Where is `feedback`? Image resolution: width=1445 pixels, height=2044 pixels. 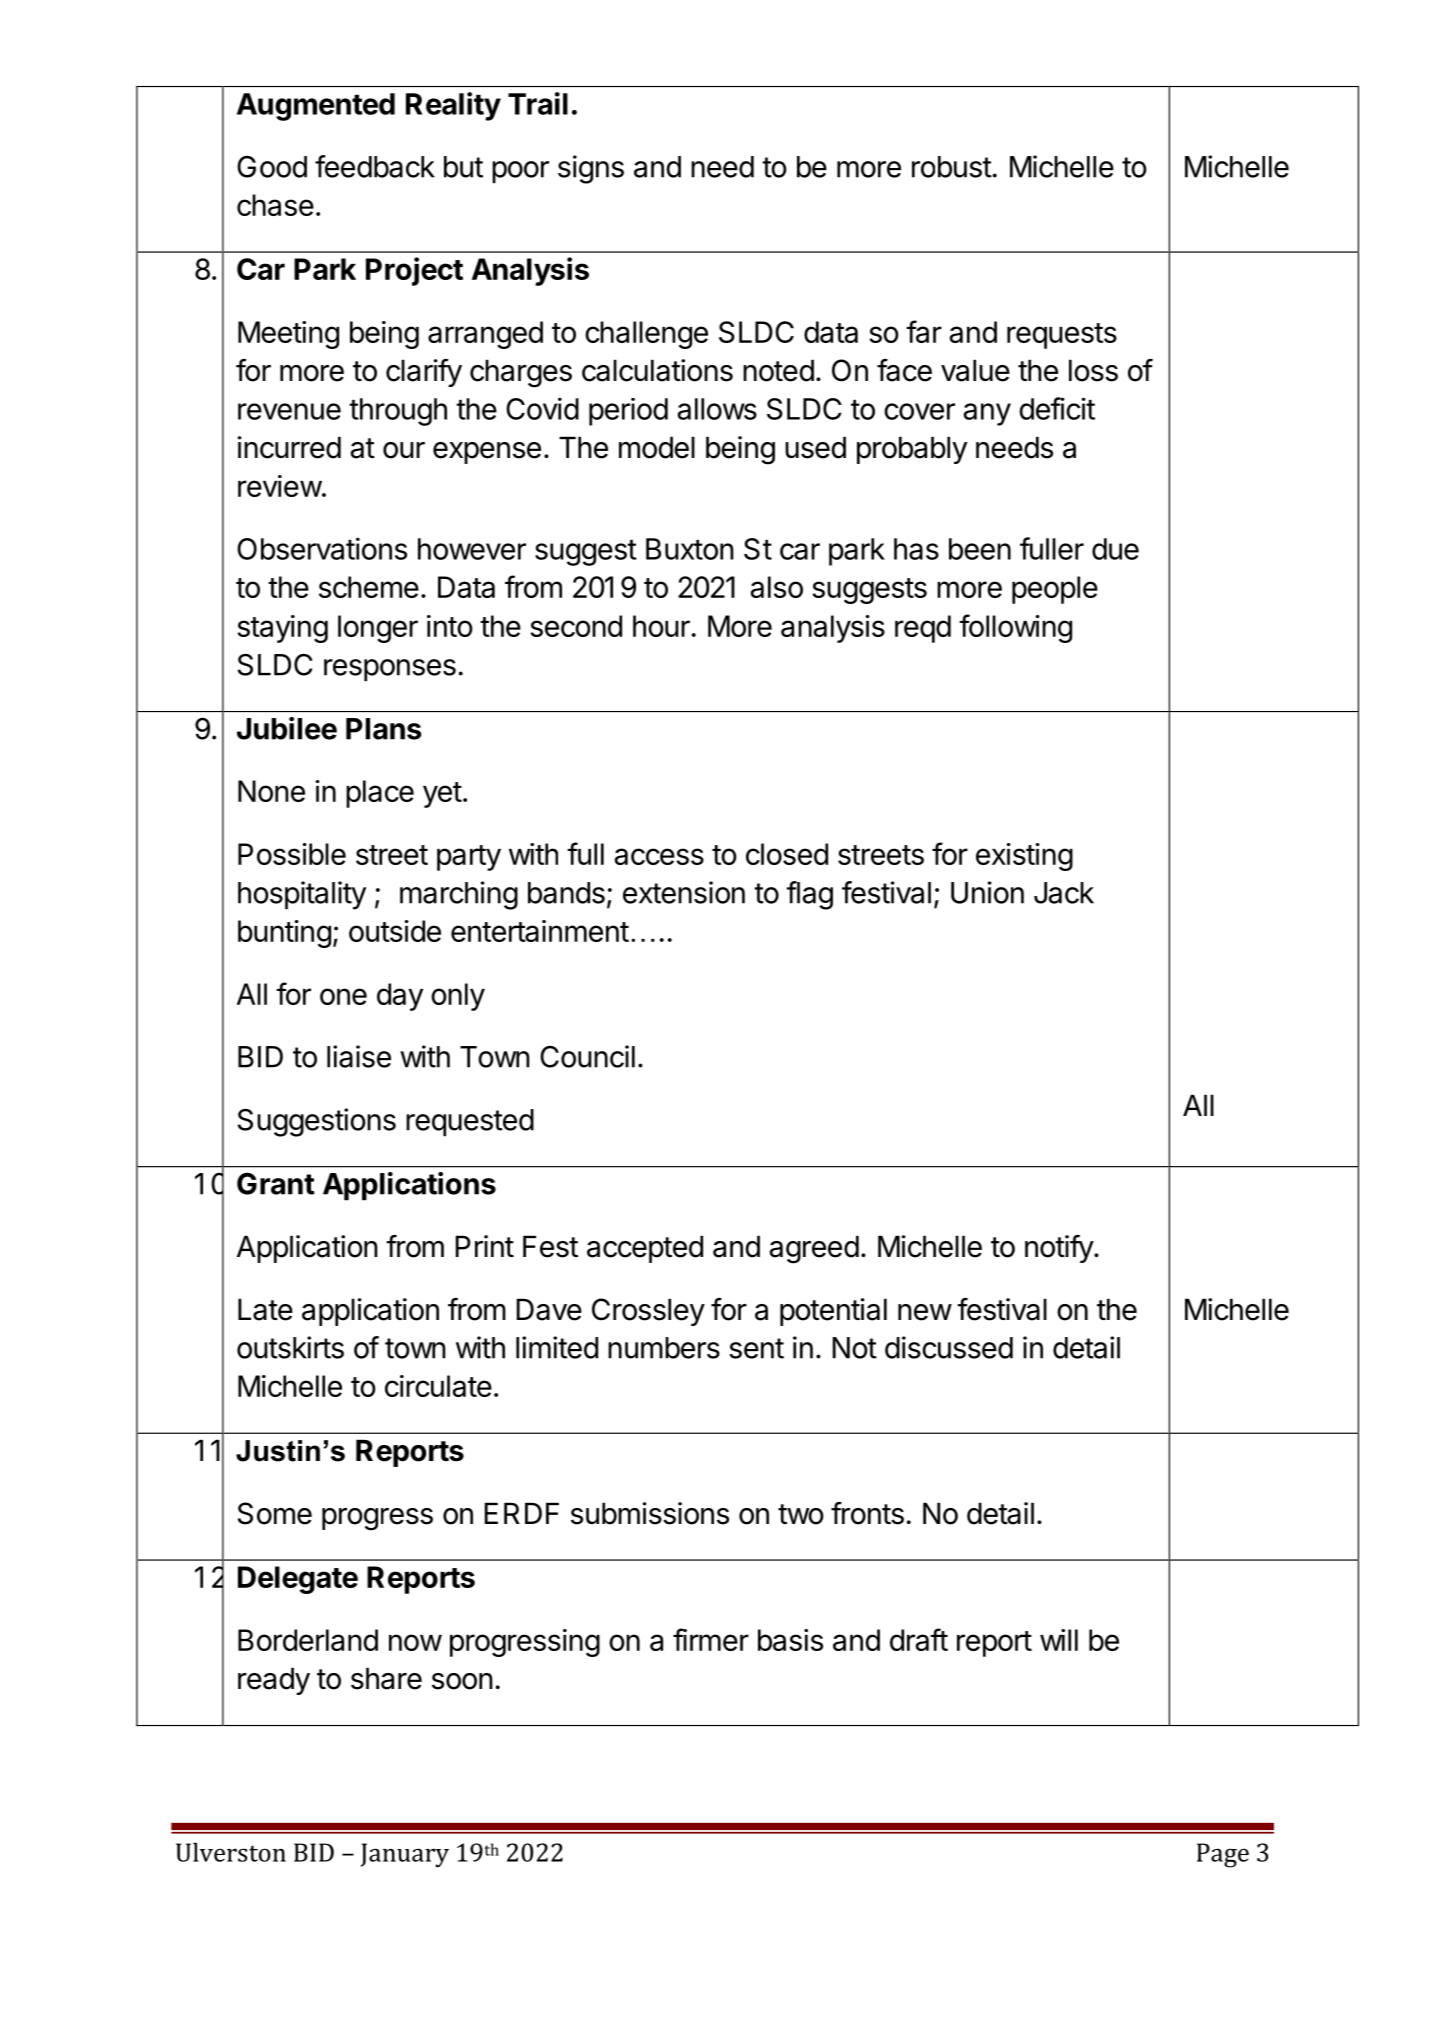
feedback is located at coordinates (375, 166).
